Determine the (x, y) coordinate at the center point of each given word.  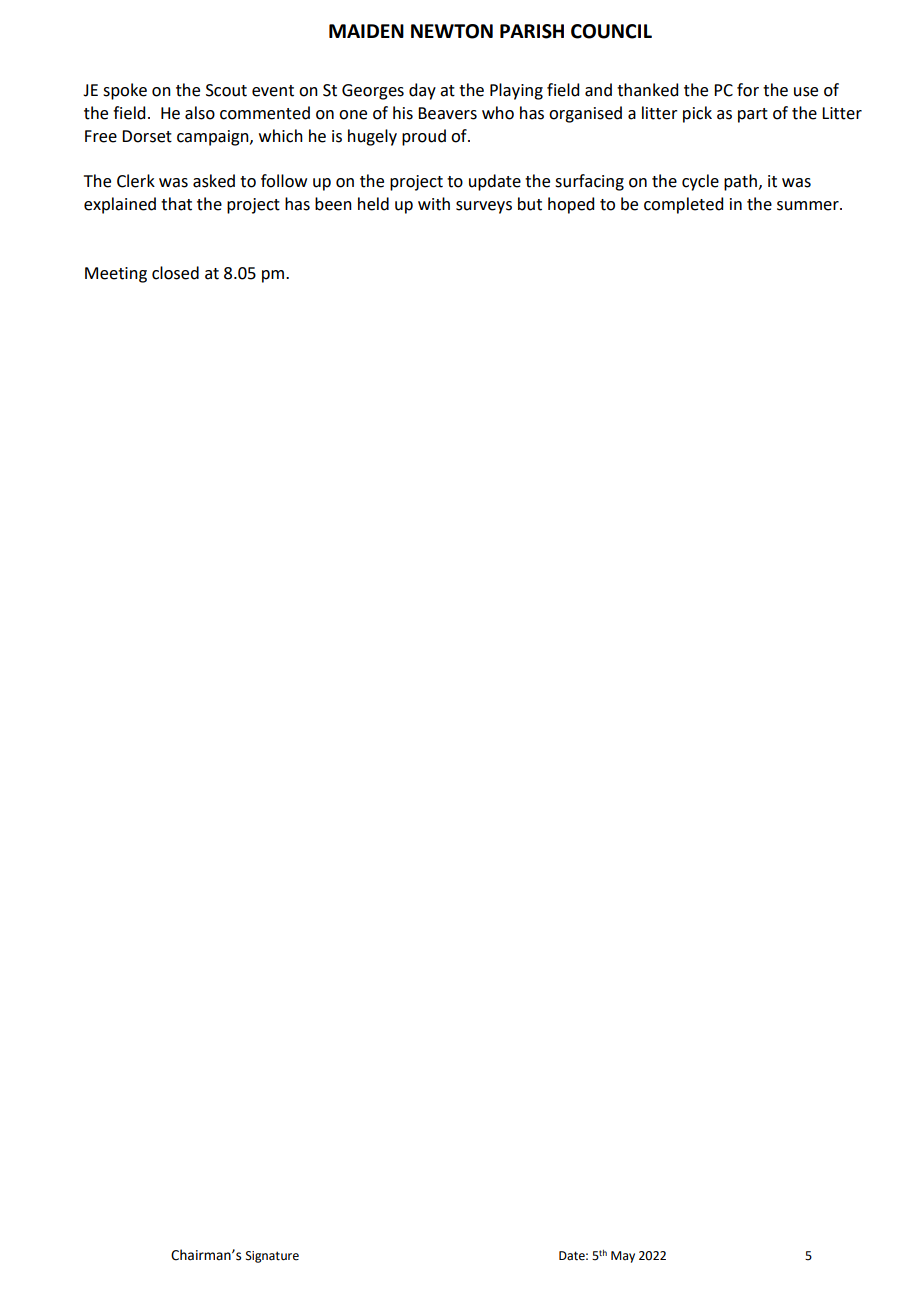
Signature (272, 1257)
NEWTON (452, 31)
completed (683, 205)
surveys (484, 207)
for (748, 90)
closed (175, 273)
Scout (226, 90)
